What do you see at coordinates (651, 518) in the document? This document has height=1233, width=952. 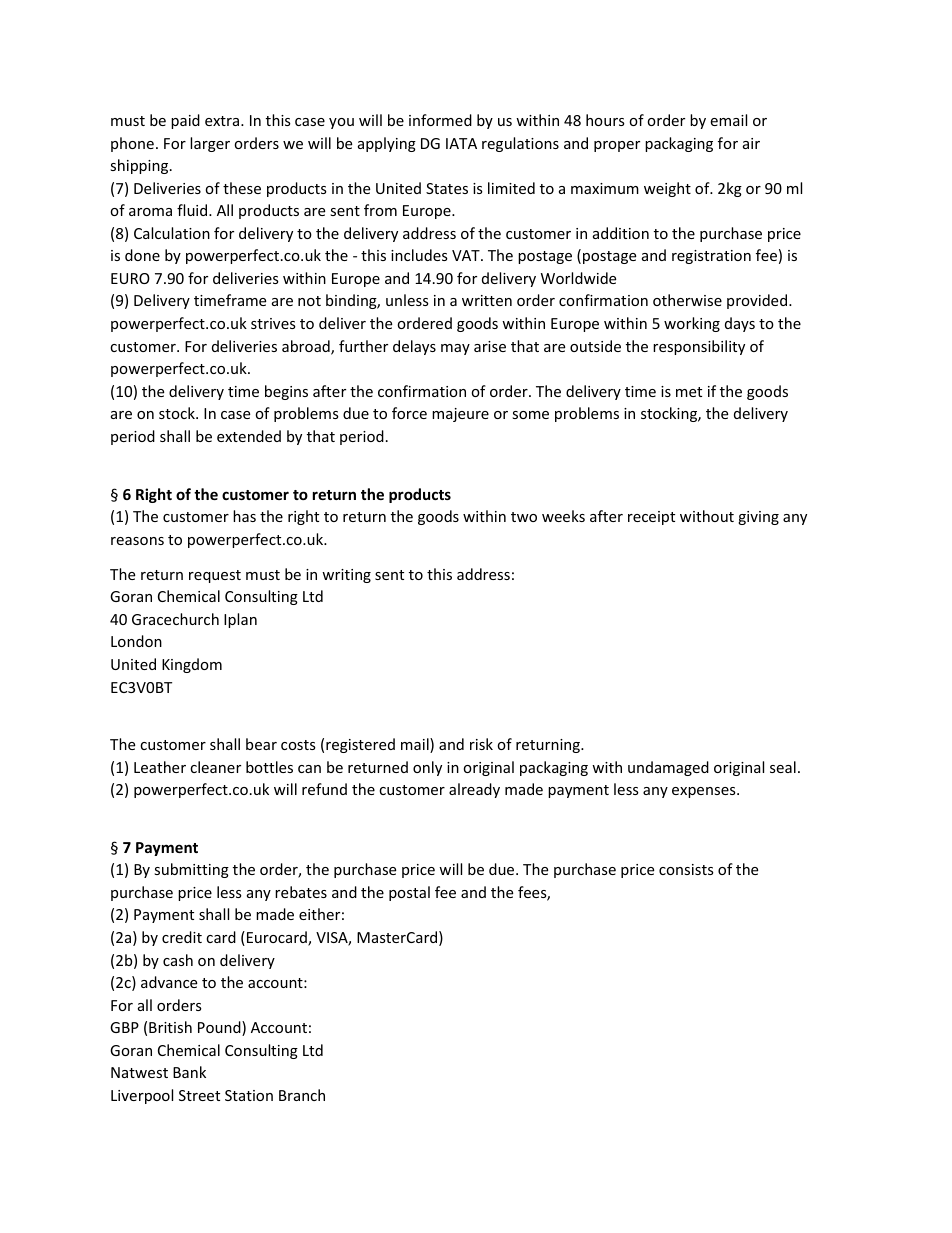 I see `receipt` at bounding box center [651, 518].
